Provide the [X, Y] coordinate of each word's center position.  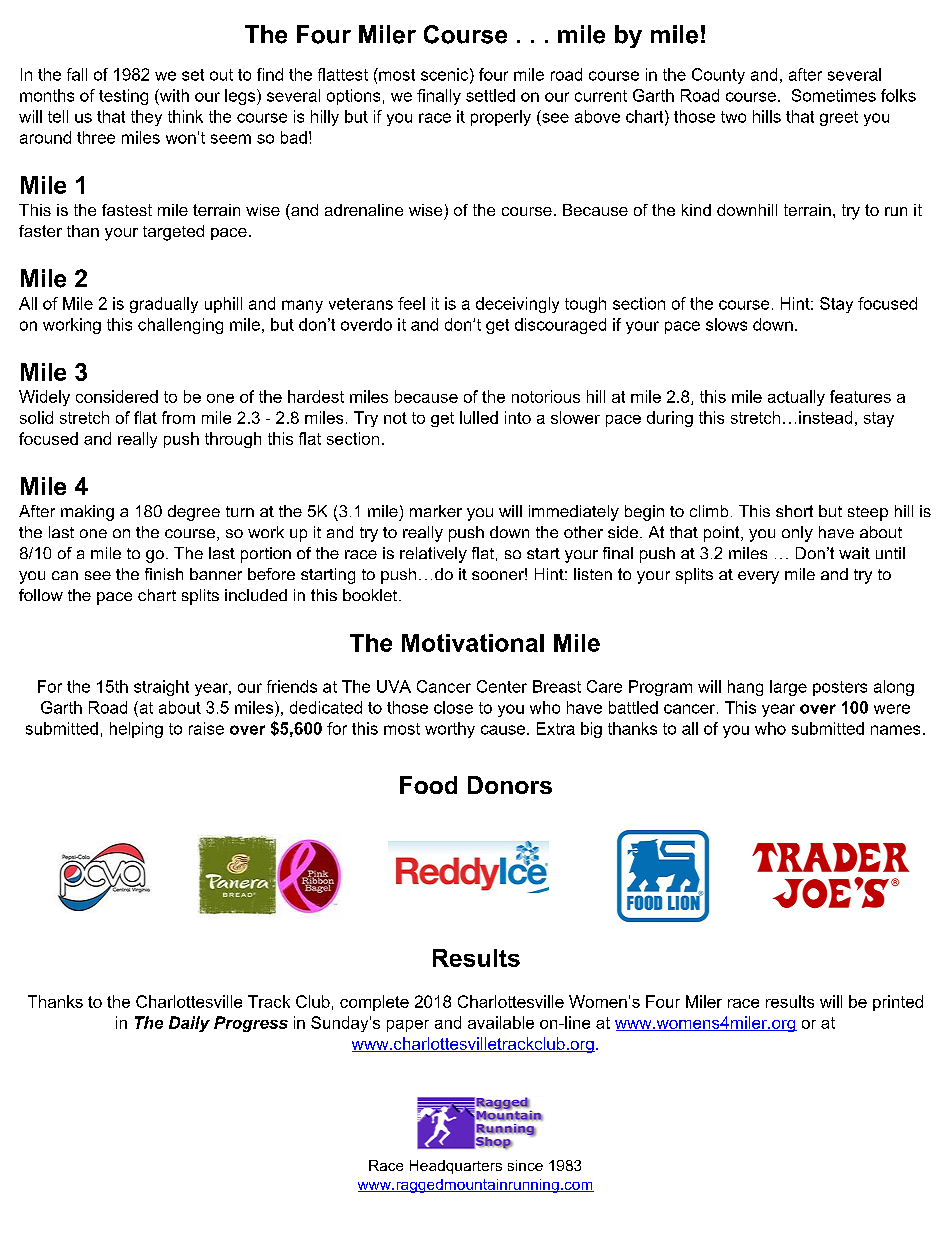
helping [136, 730]
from [178, 417]
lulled [479, 417]
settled [490, 95]
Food [428, 785]
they [146, 118]
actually [796, 398]
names [895, 730]
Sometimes [834, 95]
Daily [189, 1024]
